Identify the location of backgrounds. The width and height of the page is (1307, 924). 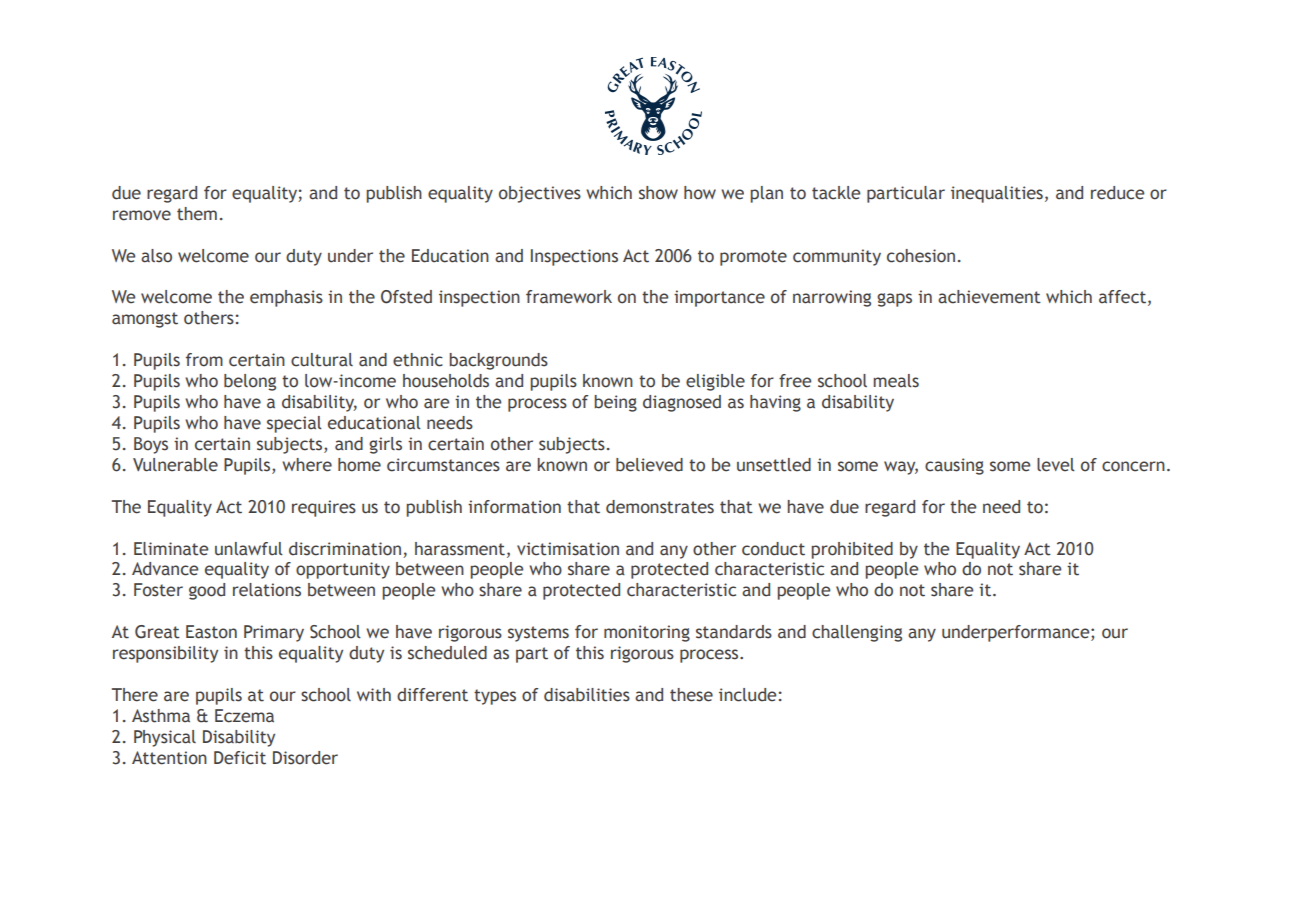
(498, 361).
